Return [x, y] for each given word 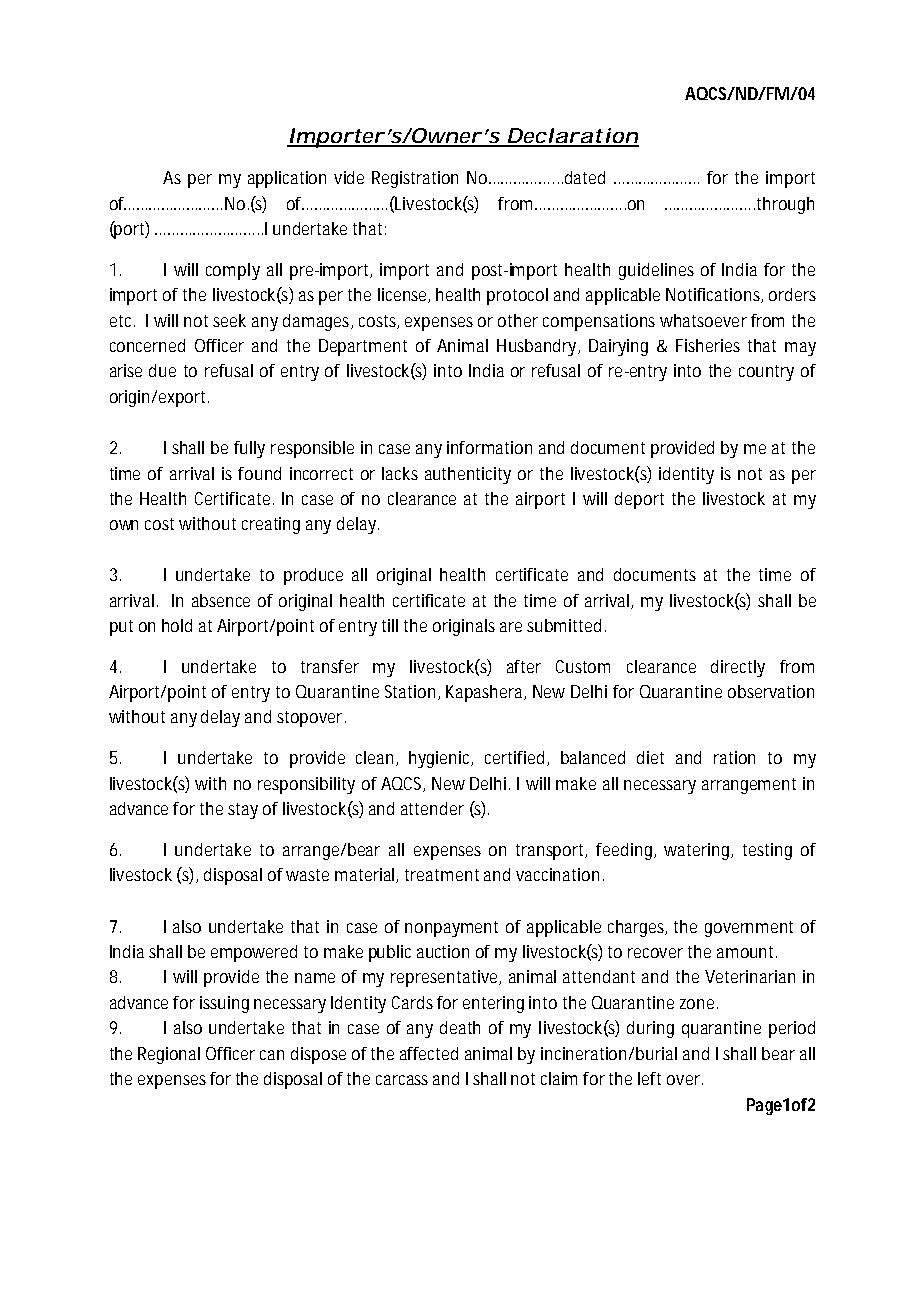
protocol [517, 296]
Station [412, 692]
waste [307, 875]
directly [738, 668]
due [162, 370]
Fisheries [708, 345]
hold [177, 625]
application [287, 179]
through [785, 205]
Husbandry [538, 347]
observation [771, 691]
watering [698, 851]
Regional [169, 1055]
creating [271, 525]
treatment [442, 875]
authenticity [468, 475]
